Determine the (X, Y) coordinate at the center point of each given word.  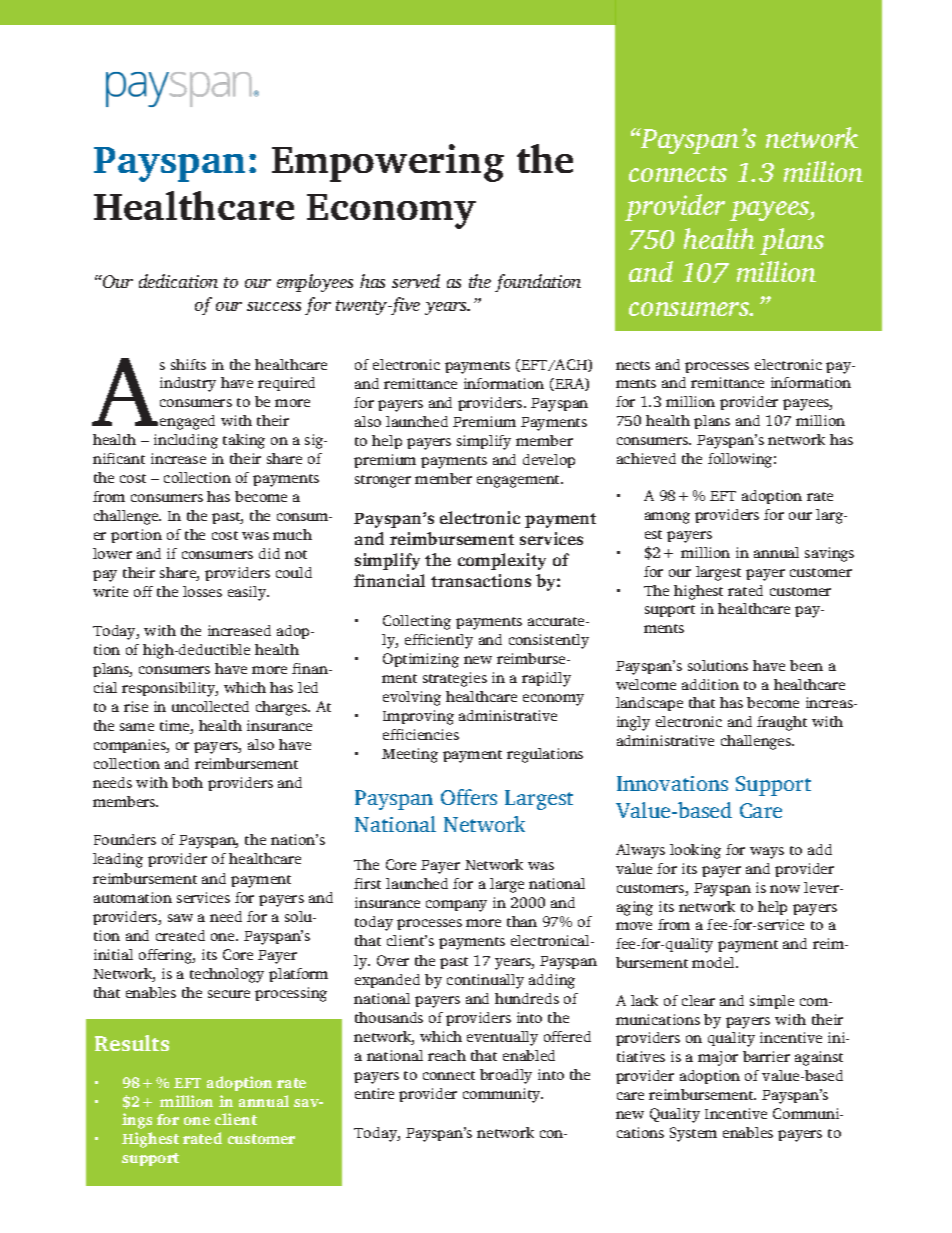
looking (695, 851)
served (416, 281)
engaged (187, 422)
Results (132, 1043)
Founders (125, 839)
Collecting (417, 622)
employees (315, 283)
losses (202, 591)
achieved (646, 458)
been (806, 665)
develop (549, 461)
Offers (469, 797)
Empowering (388, 163)
